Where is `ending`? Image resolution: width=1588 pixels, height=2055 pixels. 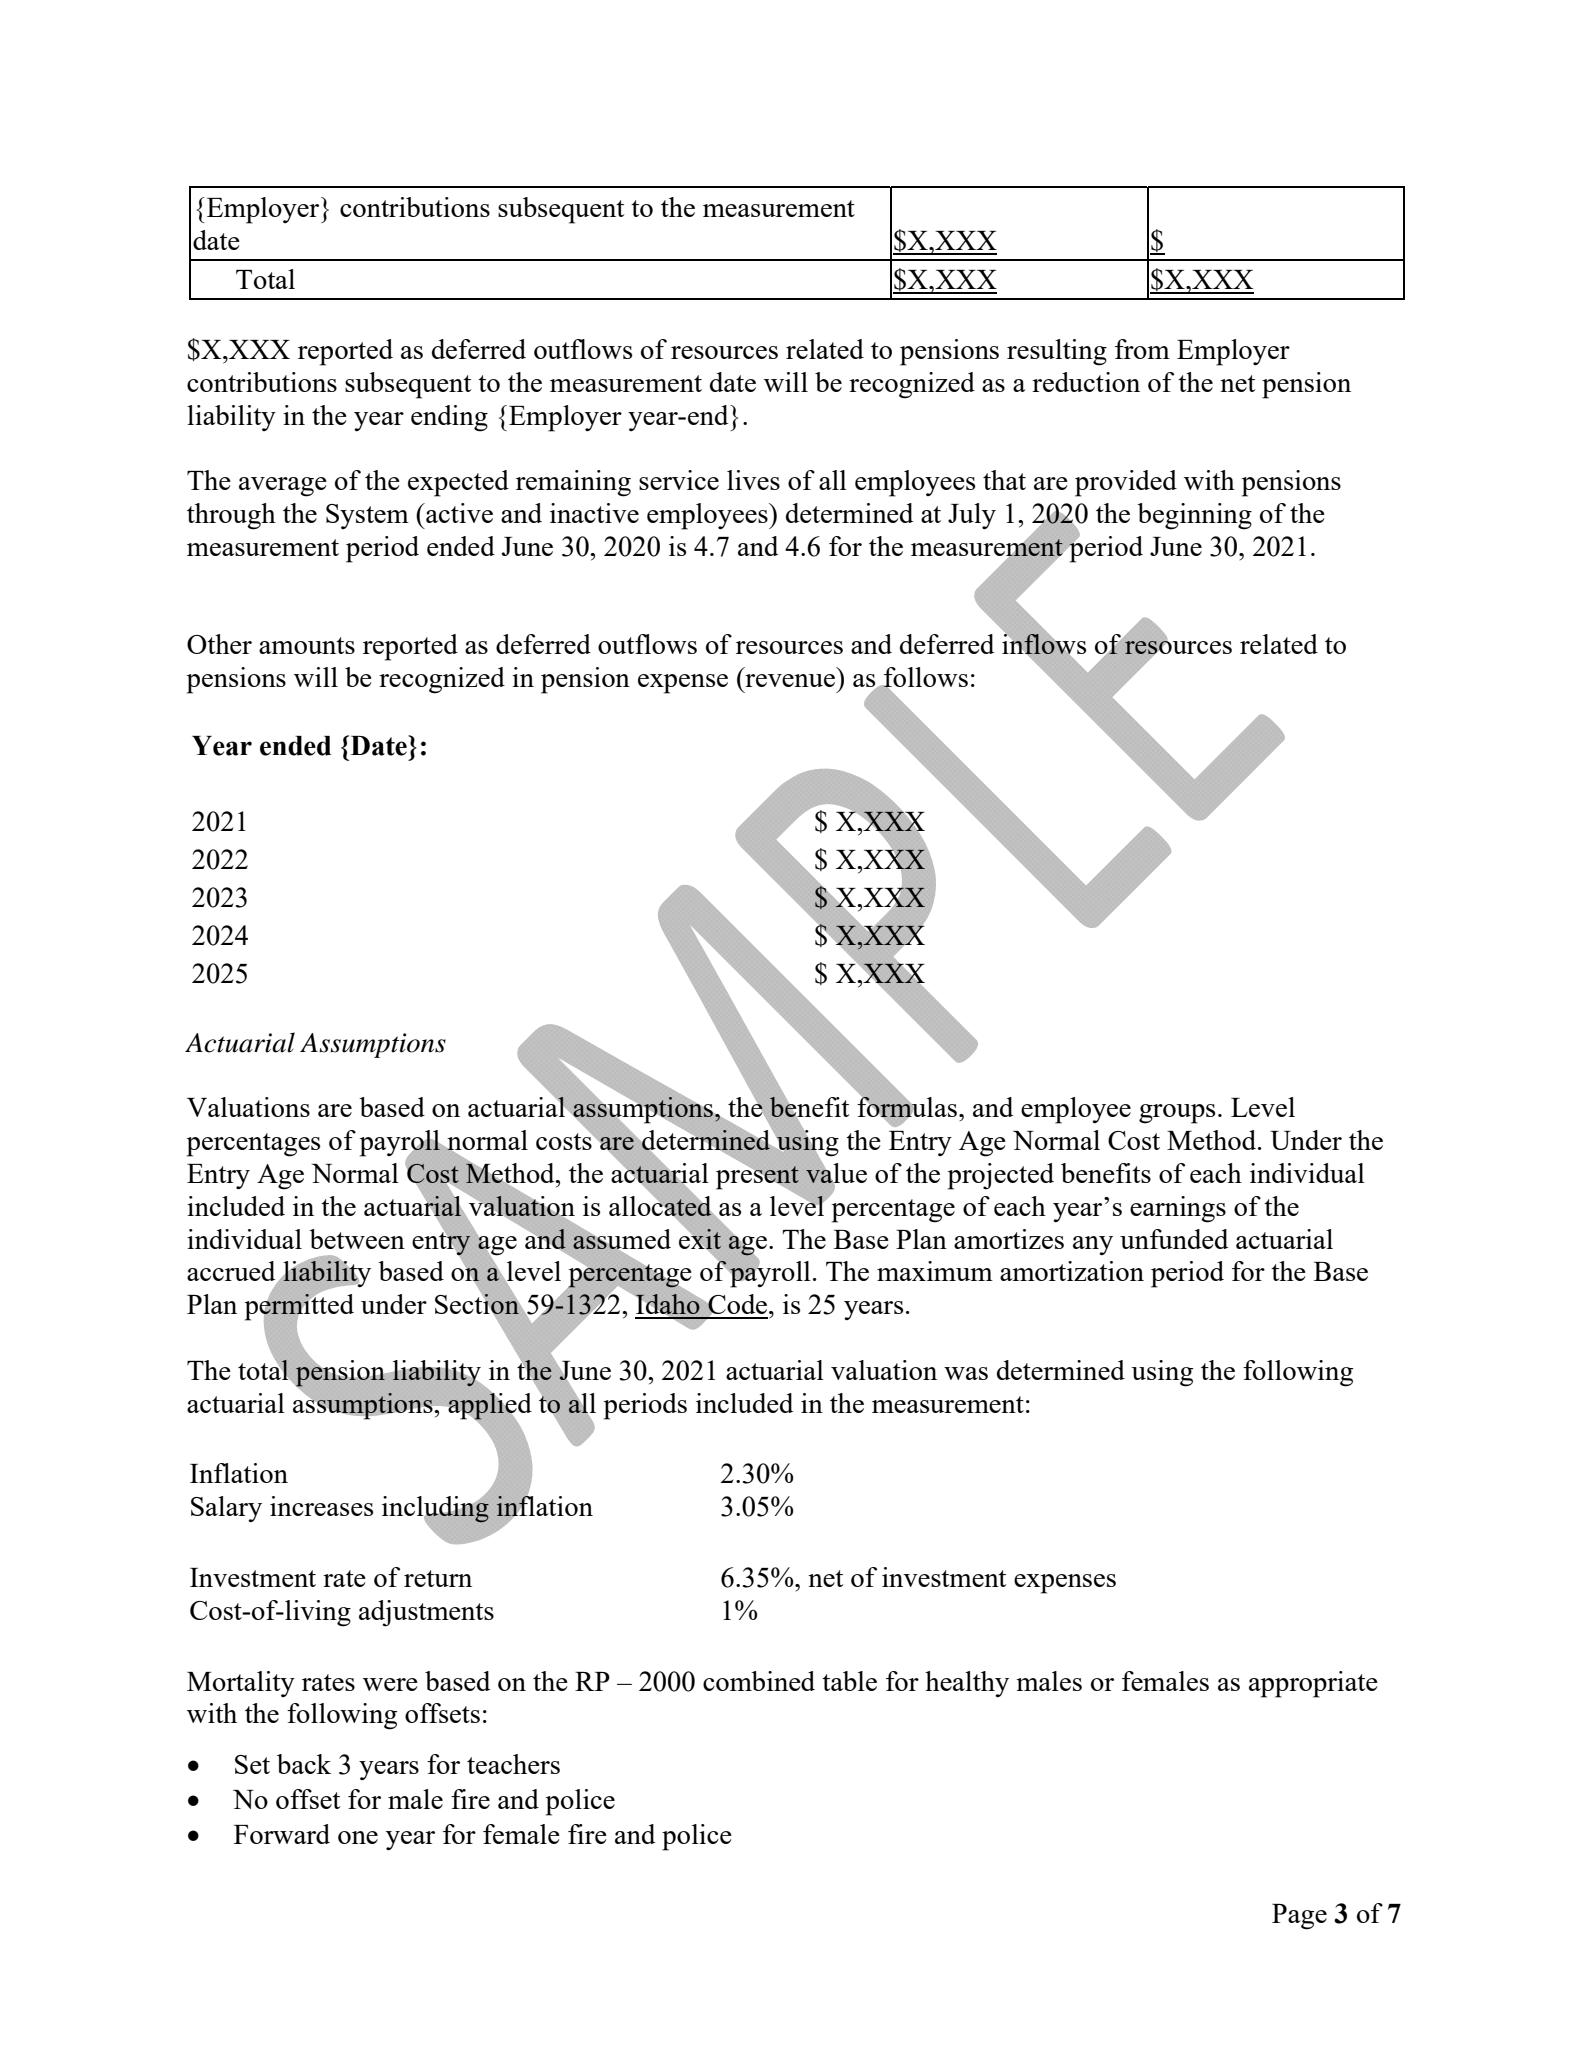 ending is located at coordinates (449, 418).
